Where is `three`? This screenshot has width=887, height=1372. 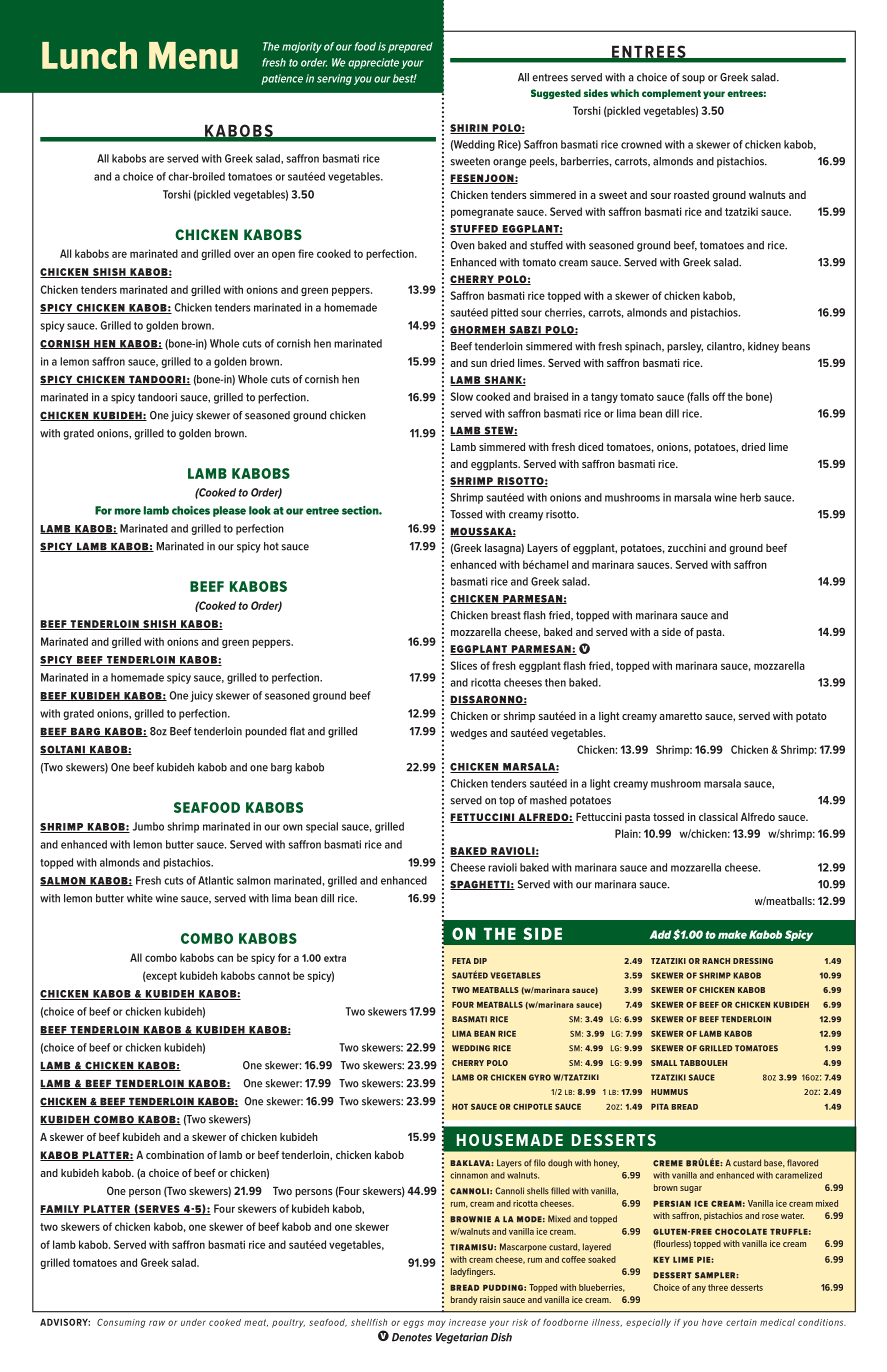 three is located at coordinates (718, 1287).
